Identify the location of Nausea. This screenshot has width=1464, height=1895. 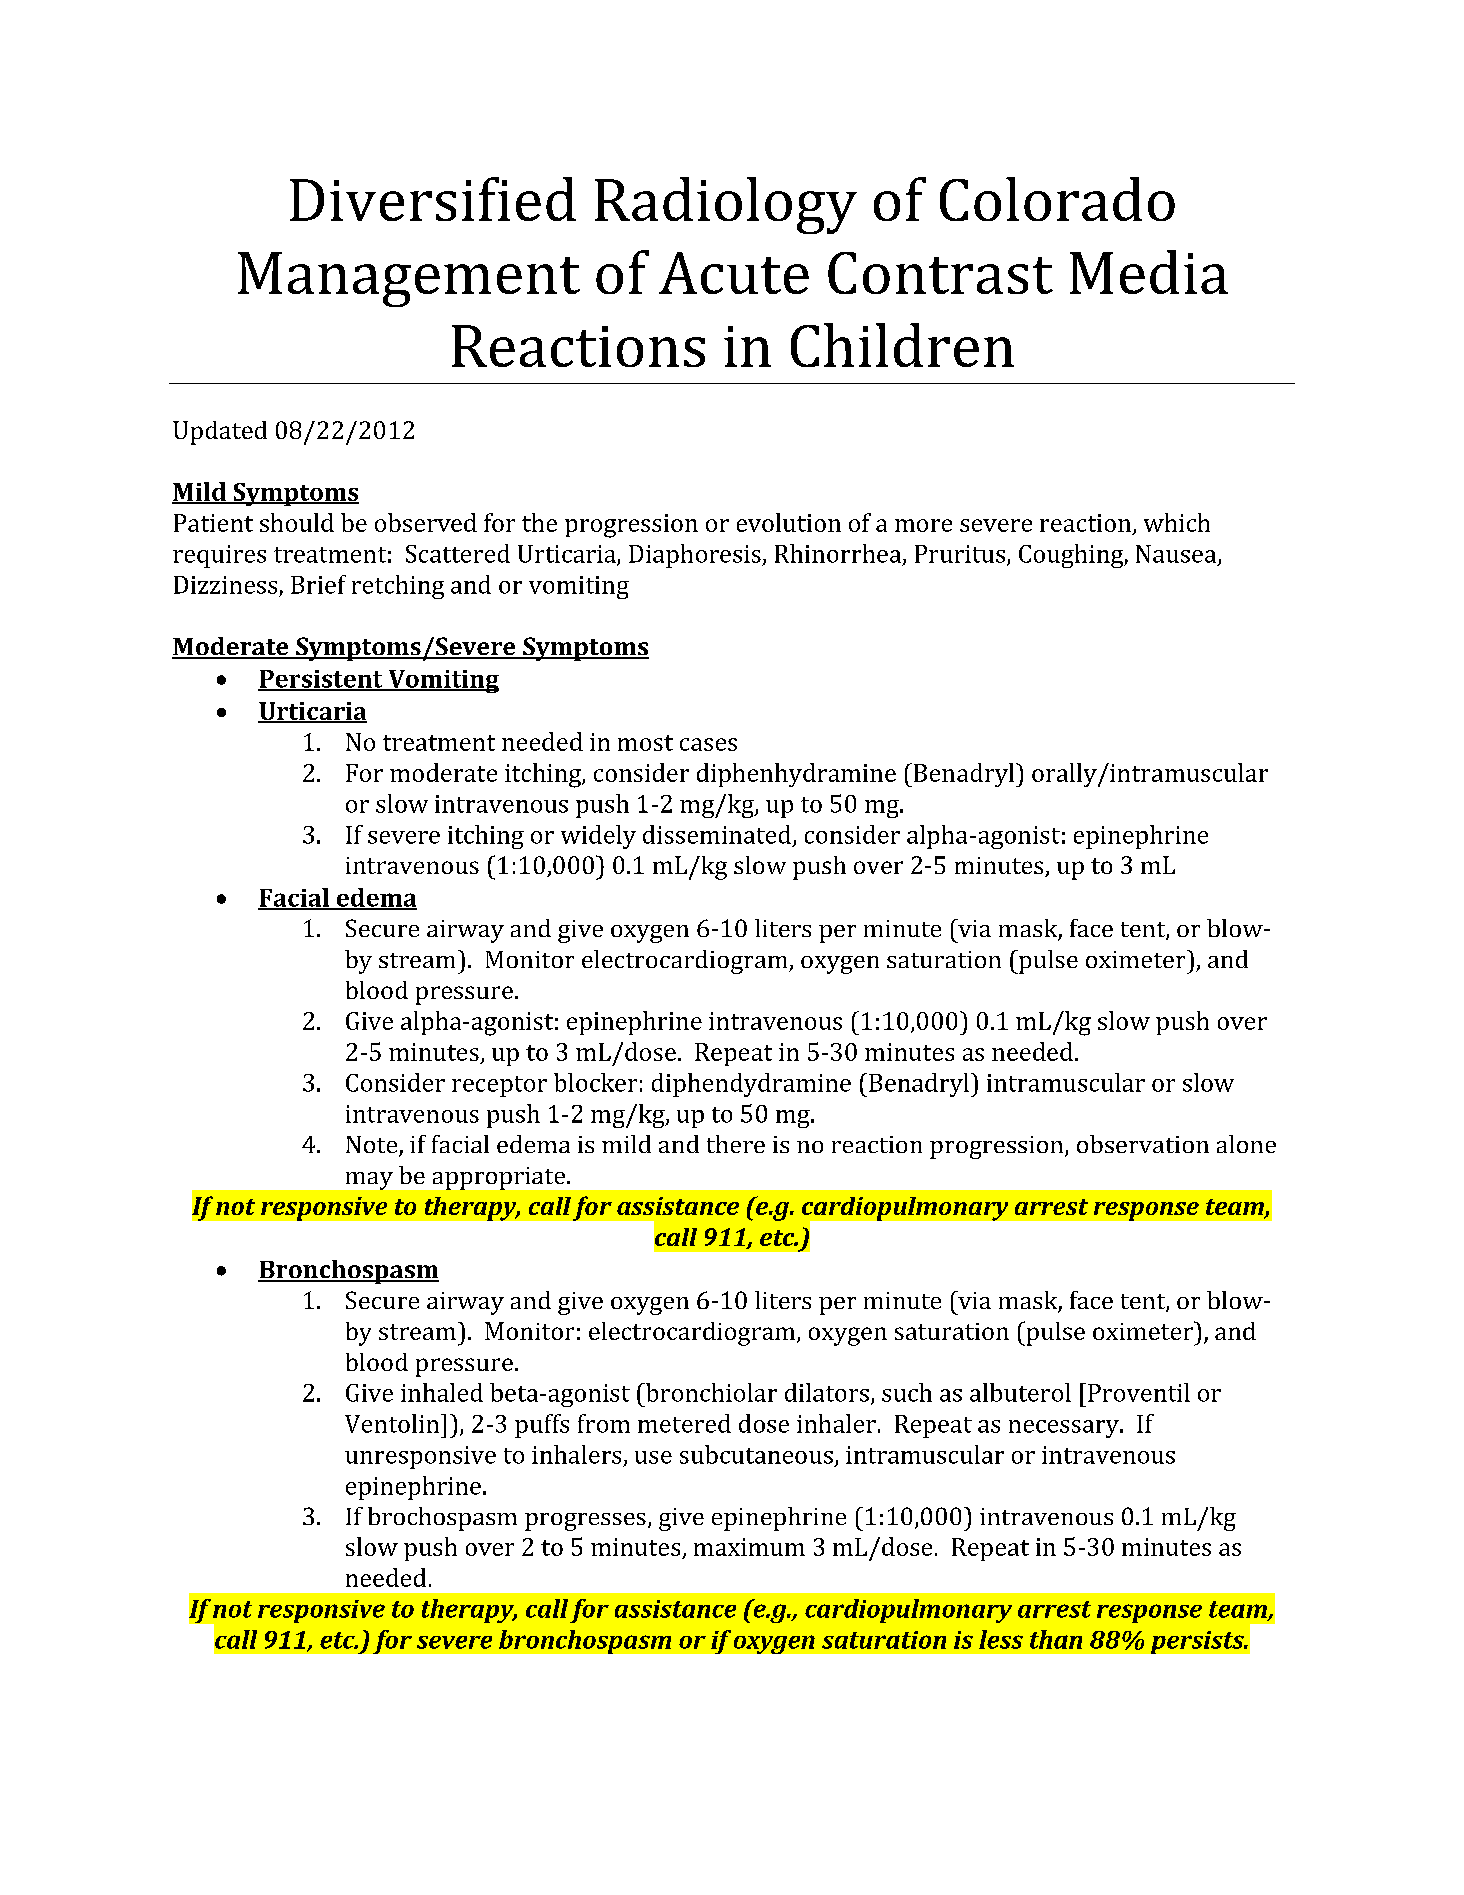
(1177, 555).
